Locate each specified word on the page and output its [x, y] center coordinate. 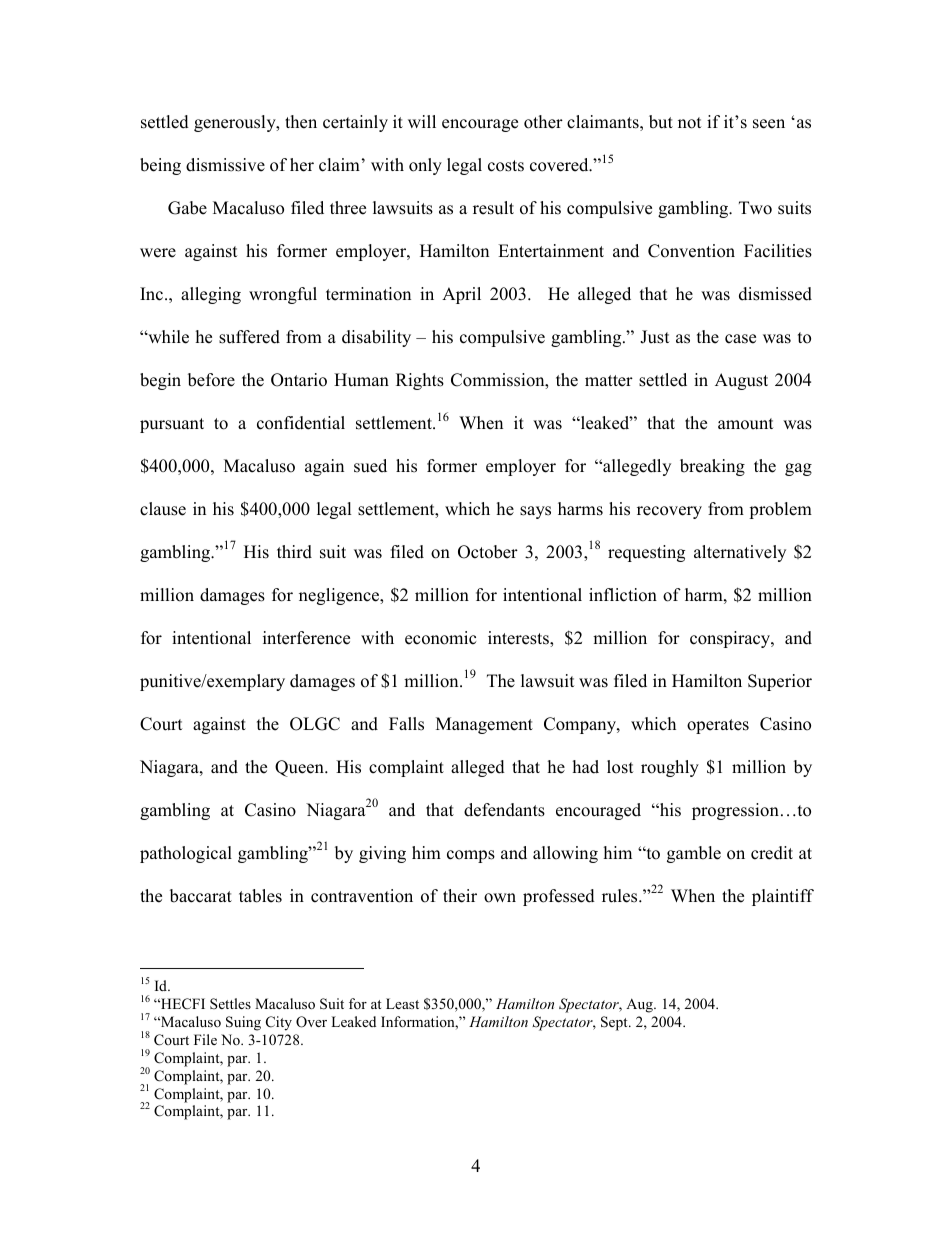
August [741, 381]
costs [506, 166]
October [488, 552]
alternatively [740, 553]
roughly [670, 768]
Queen [300, 768]
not [690, 123]
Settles [230, 1004]
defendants [504, 810]
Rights [420, 381]
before [211, 380]
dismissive [225, 165]
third [294, 552]
